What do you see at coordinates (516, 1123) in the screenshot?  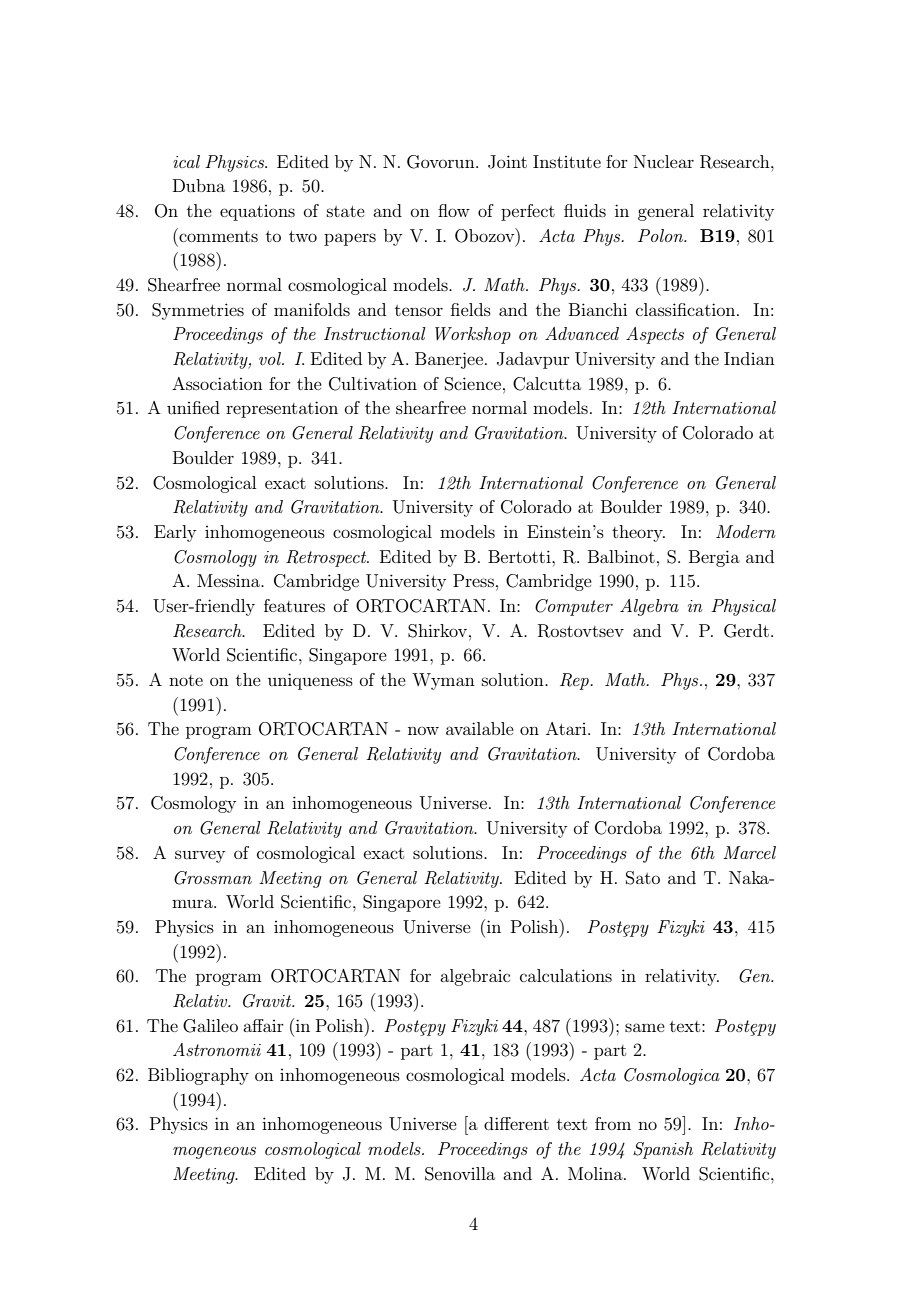 I see `different` at bounding box center [516, 1123].
